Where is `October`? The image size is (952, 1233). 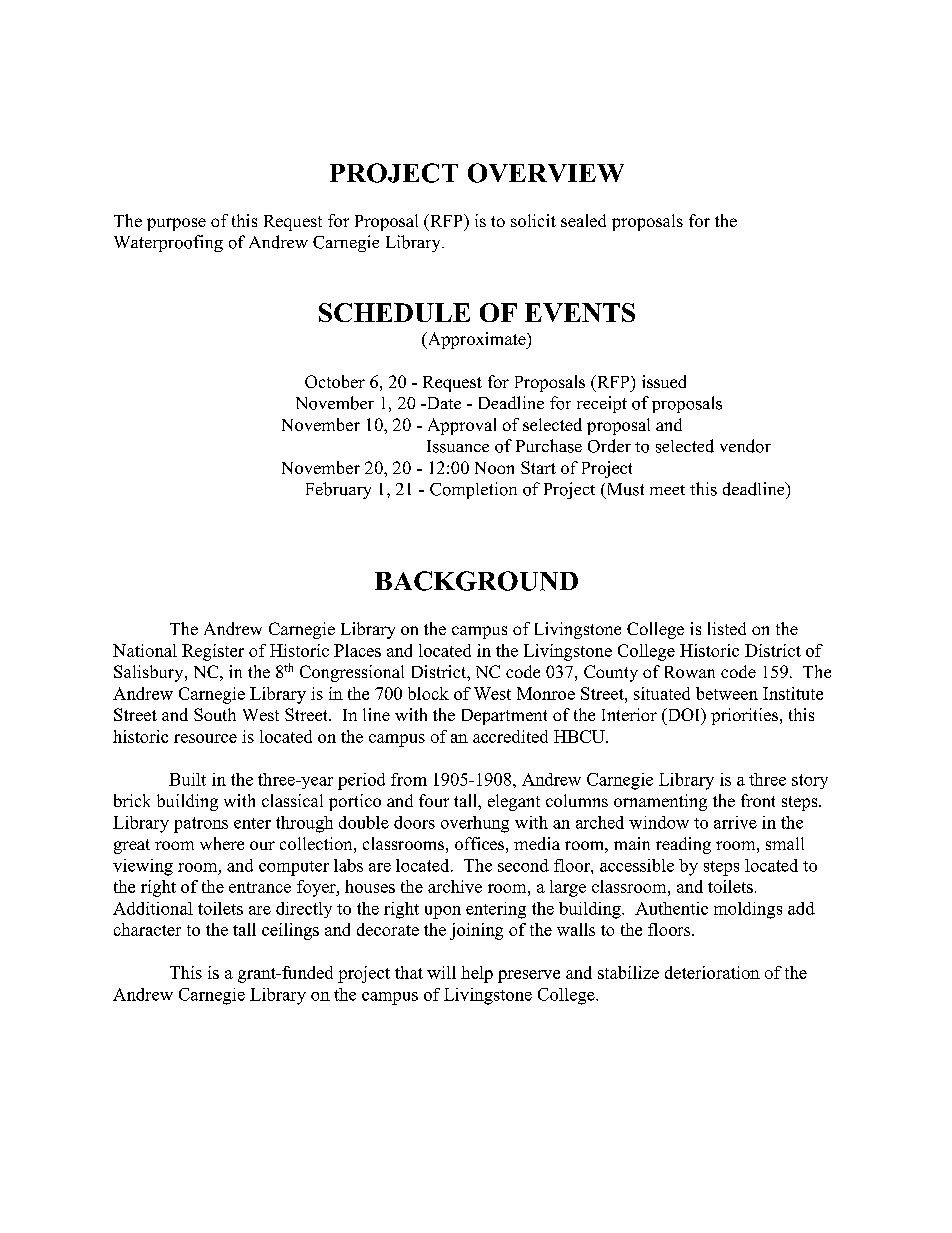
October is located at coordinates (335, 381).
